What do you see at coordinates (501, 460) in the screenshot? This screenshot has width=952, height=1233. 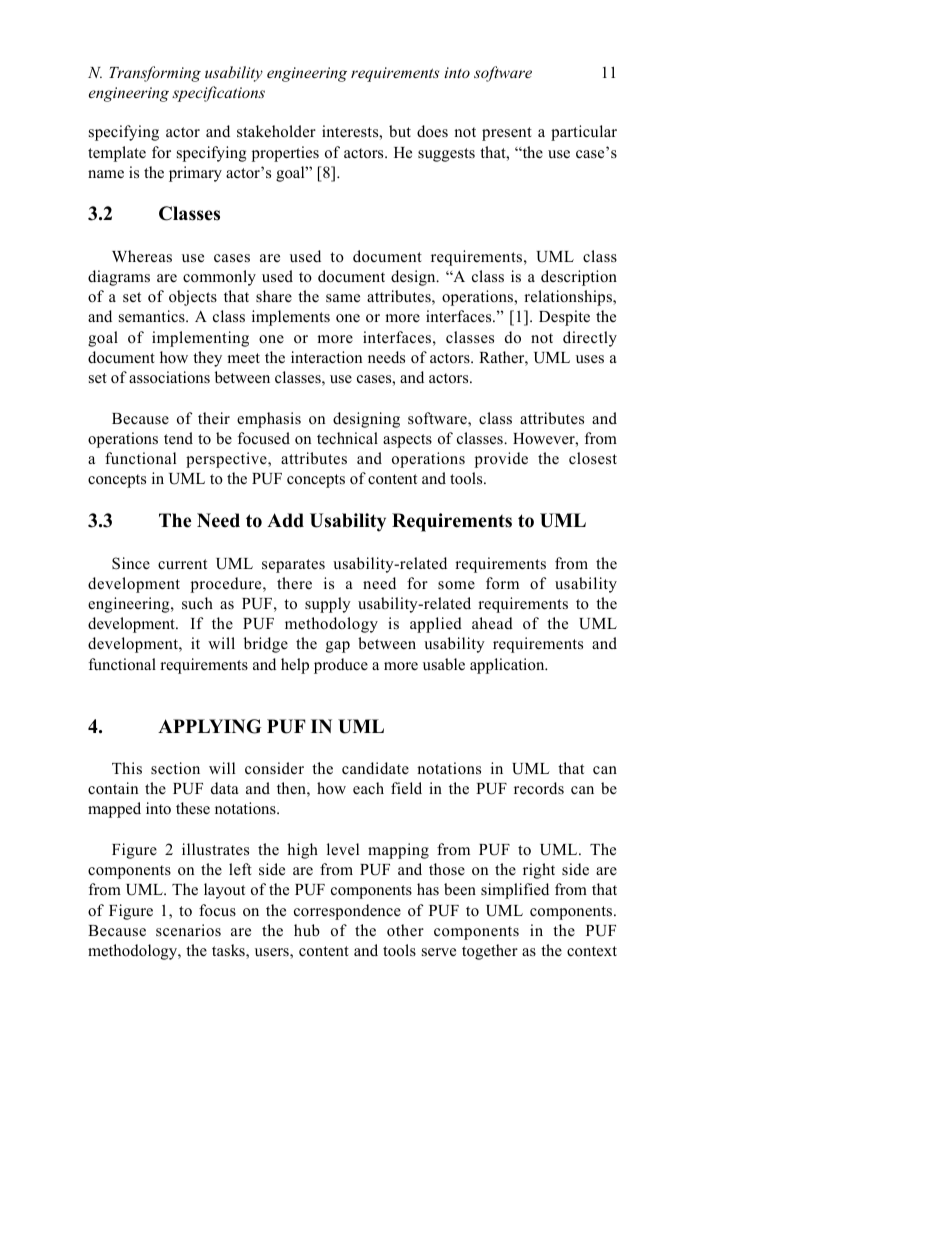 I see `provide` at bounding box center [501, 460].
